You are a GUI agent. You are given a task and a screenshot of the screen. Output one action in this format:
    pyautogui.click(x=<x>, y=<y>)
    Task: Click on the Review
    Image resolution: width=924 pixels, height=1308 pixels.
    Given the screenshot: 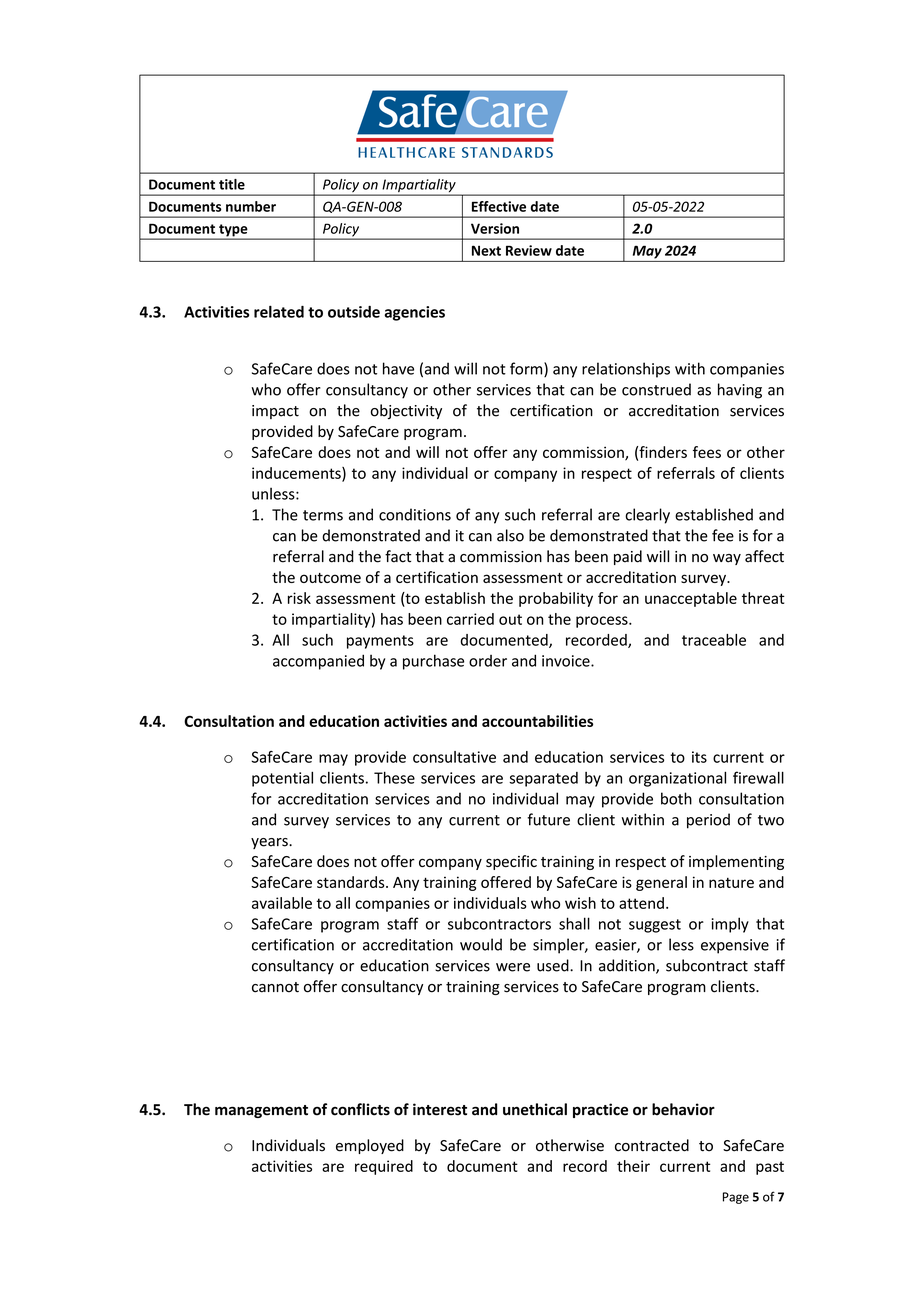 What is the action you would take?
    pyautogui.click(x=529, y=250)
